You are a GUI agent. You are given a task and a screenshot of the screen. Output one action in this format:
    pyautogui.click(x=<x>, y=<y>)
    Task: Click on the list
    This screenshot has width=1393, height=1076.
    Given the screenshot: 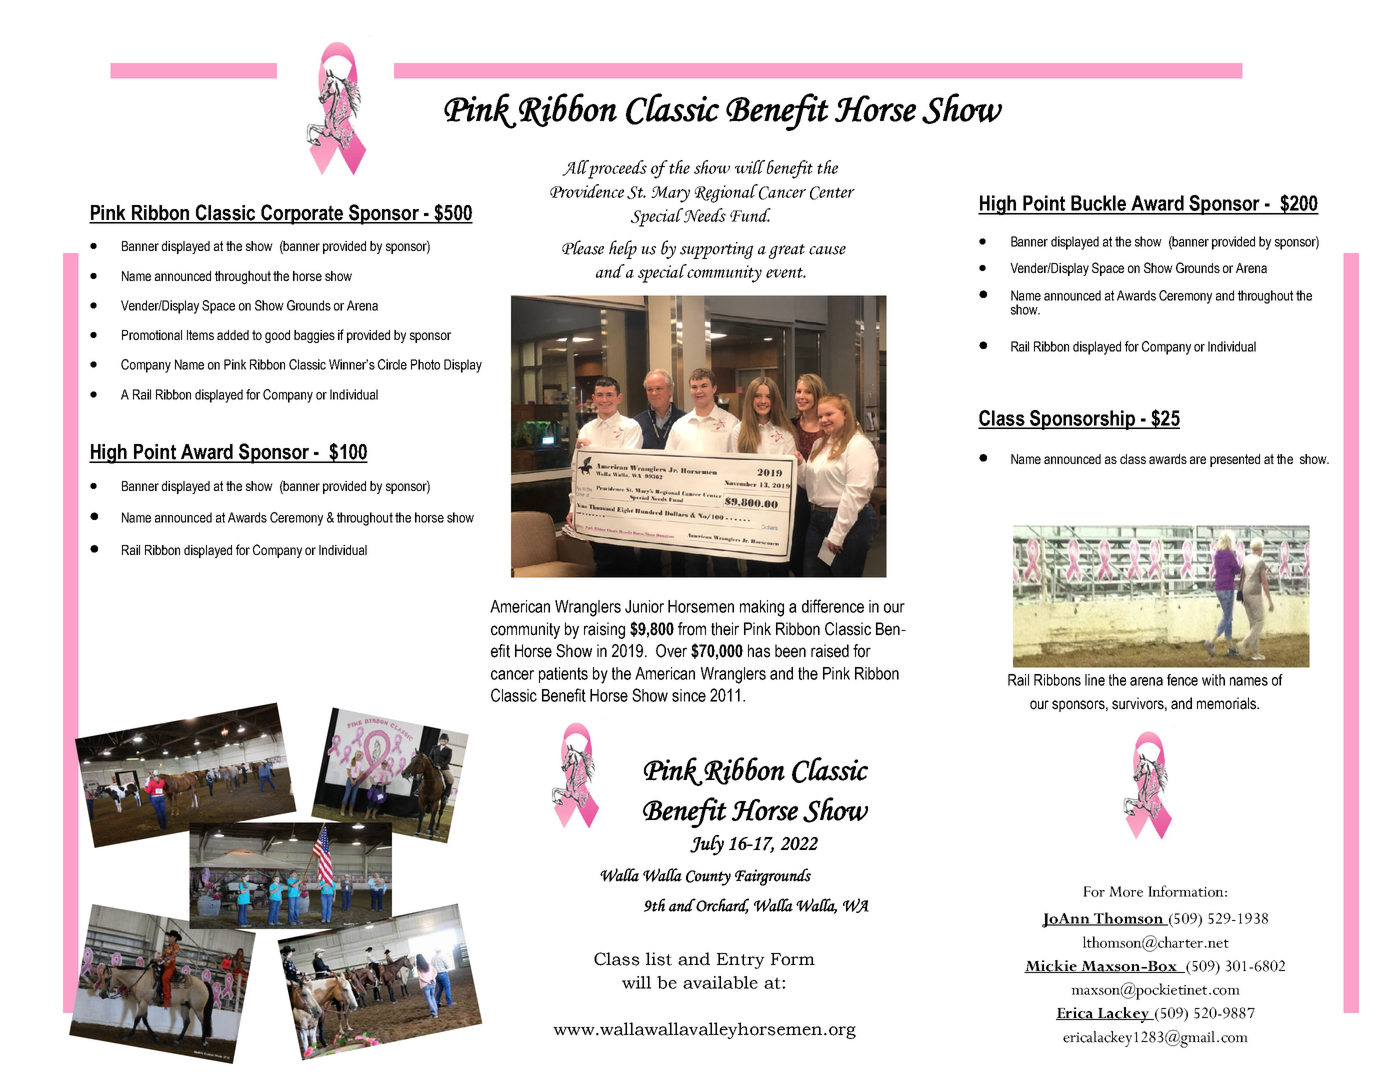 What is the action you would take?
    pyautogui.click(x=659, y=959)
